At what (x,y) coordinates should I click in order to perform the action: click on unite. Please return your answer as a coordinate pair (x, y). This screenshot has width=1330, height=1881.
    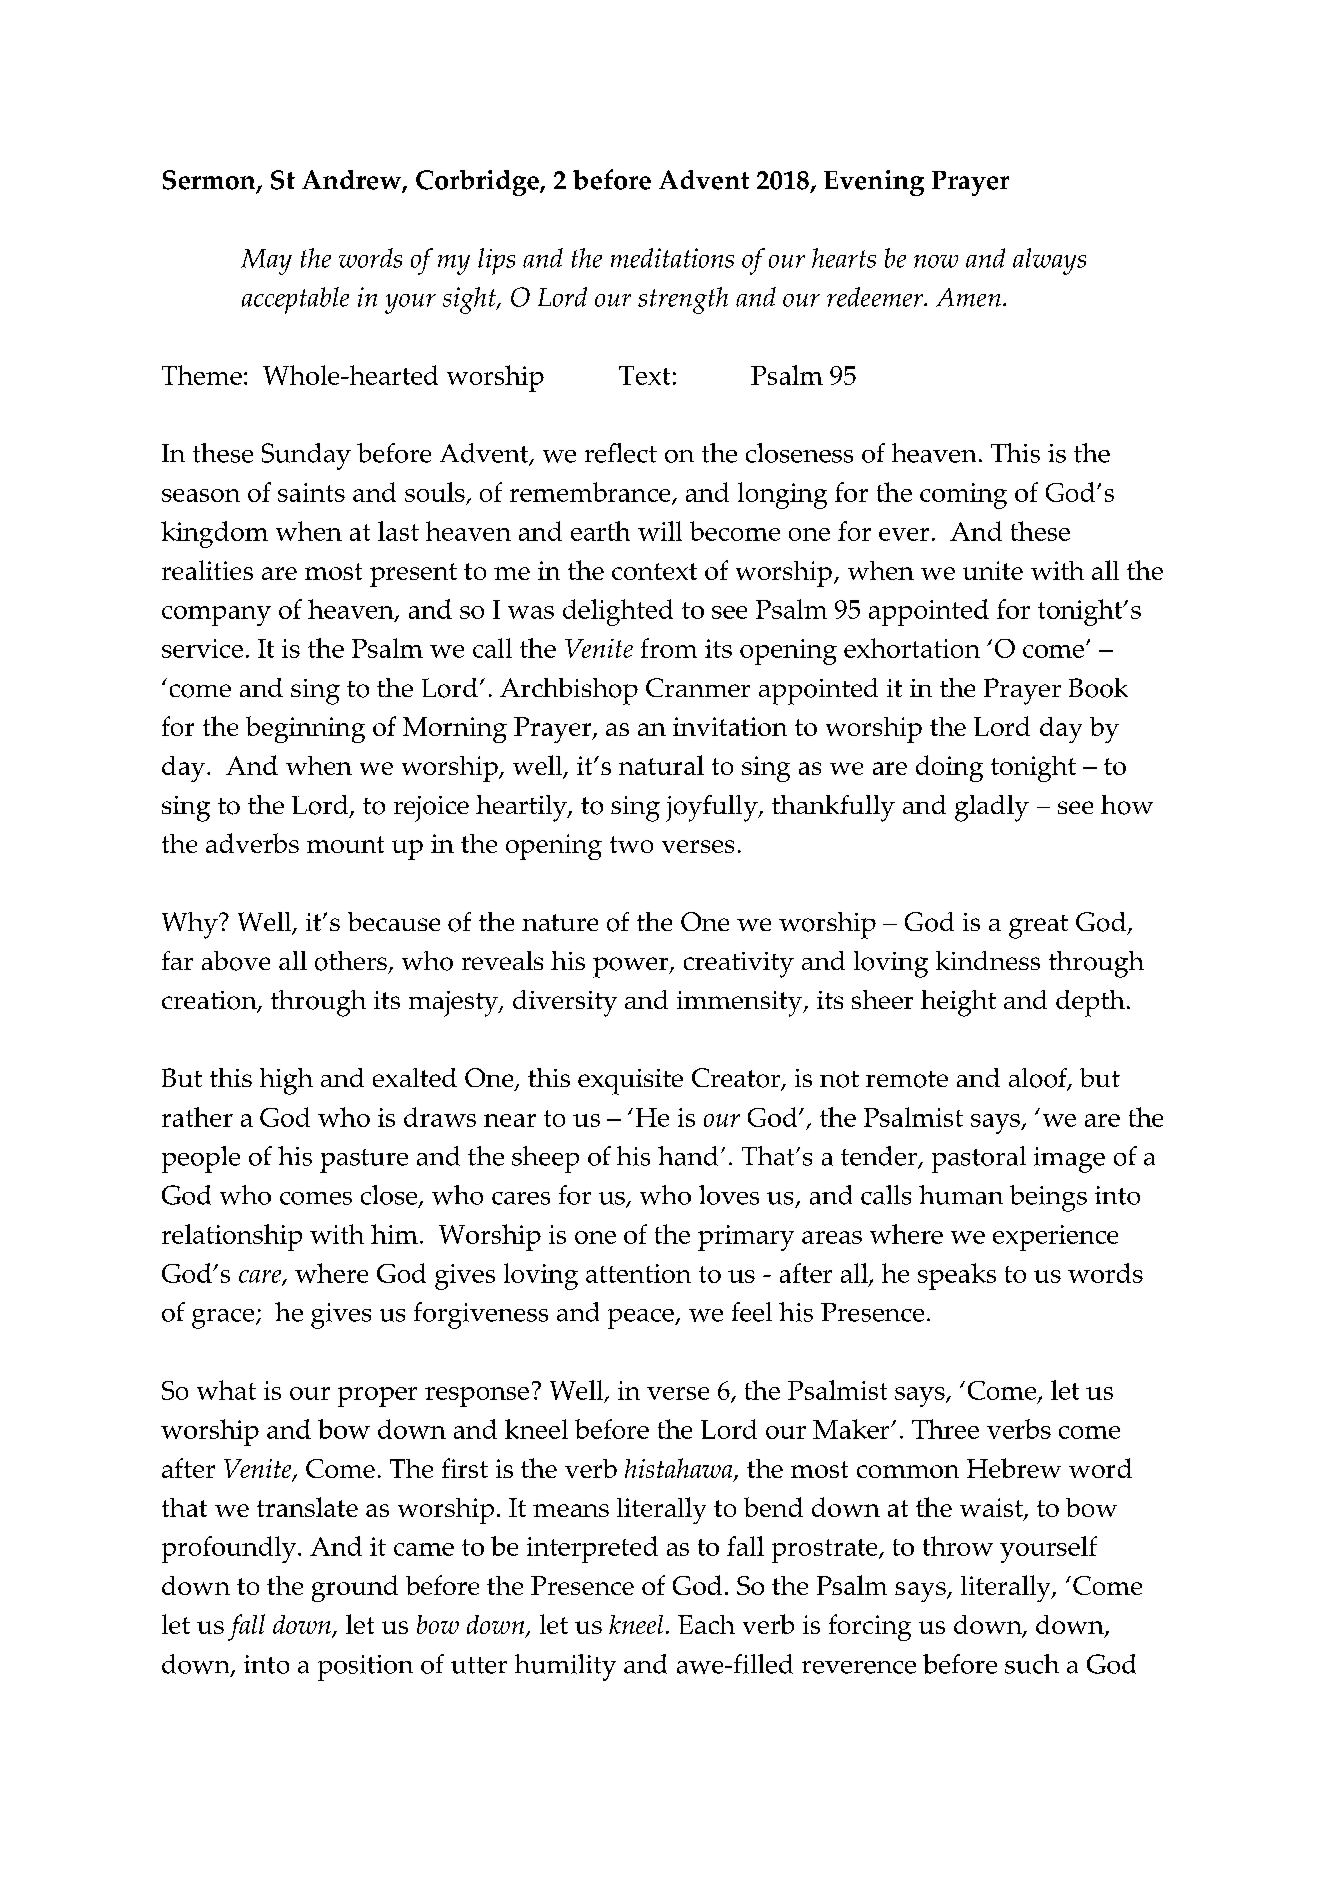
    Looking at the image, I should click on (993, 570).
